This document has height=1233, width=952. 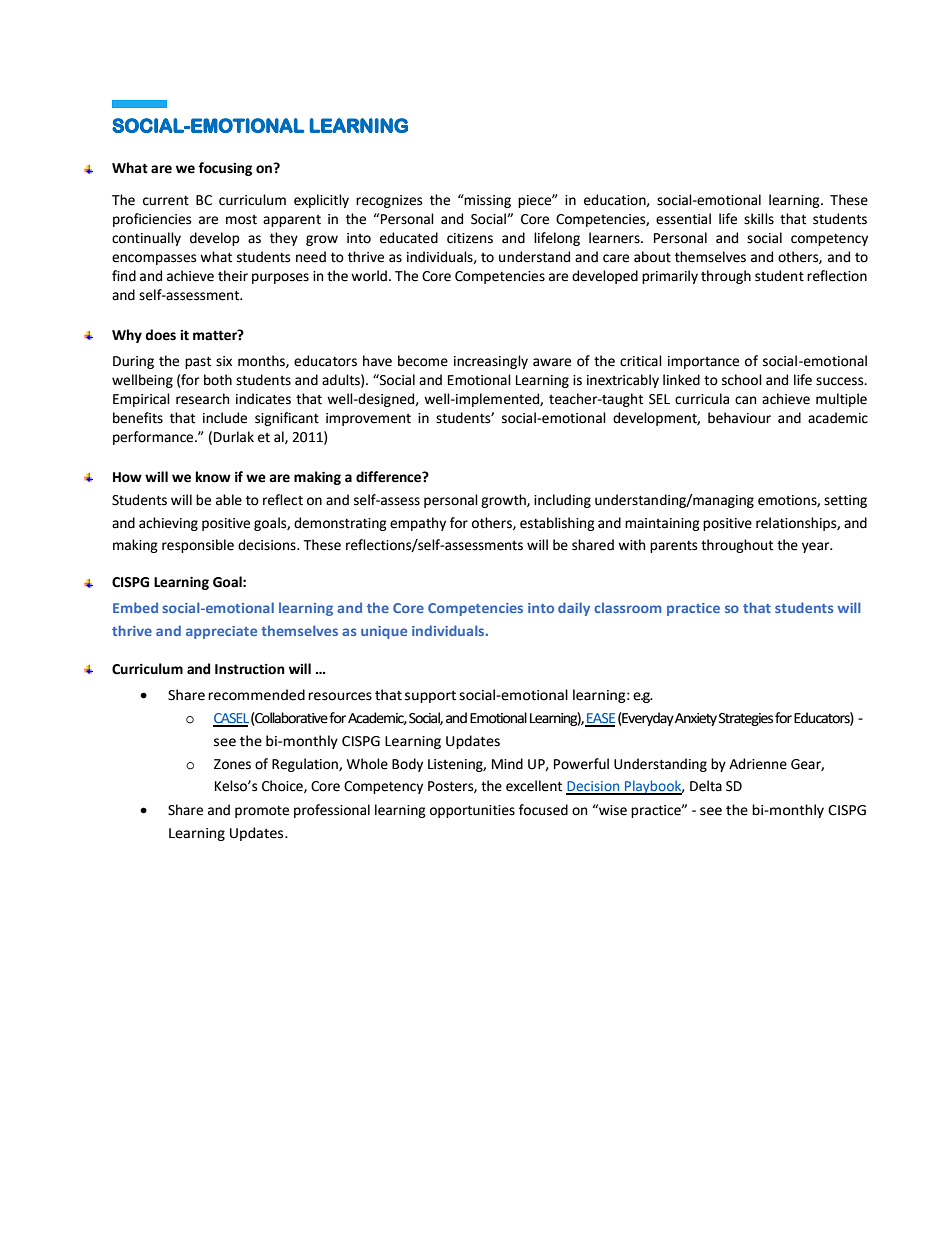 What do you see at coordinates (759, 219) in the document?
I see `skills` at bounding box center [759, 219].
